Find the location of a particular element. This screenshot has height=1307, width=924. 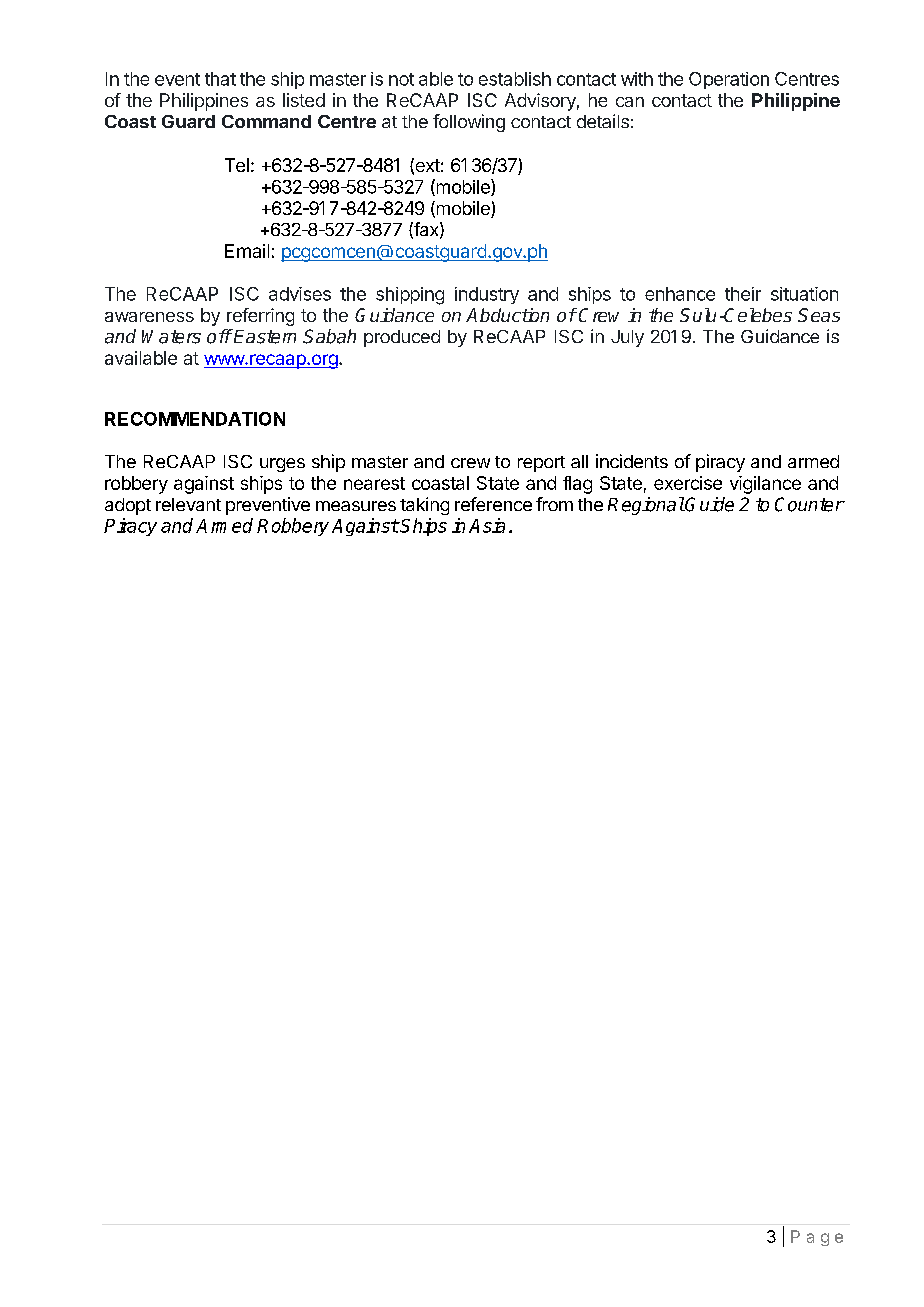

that is located at coordinates (220, 79).
